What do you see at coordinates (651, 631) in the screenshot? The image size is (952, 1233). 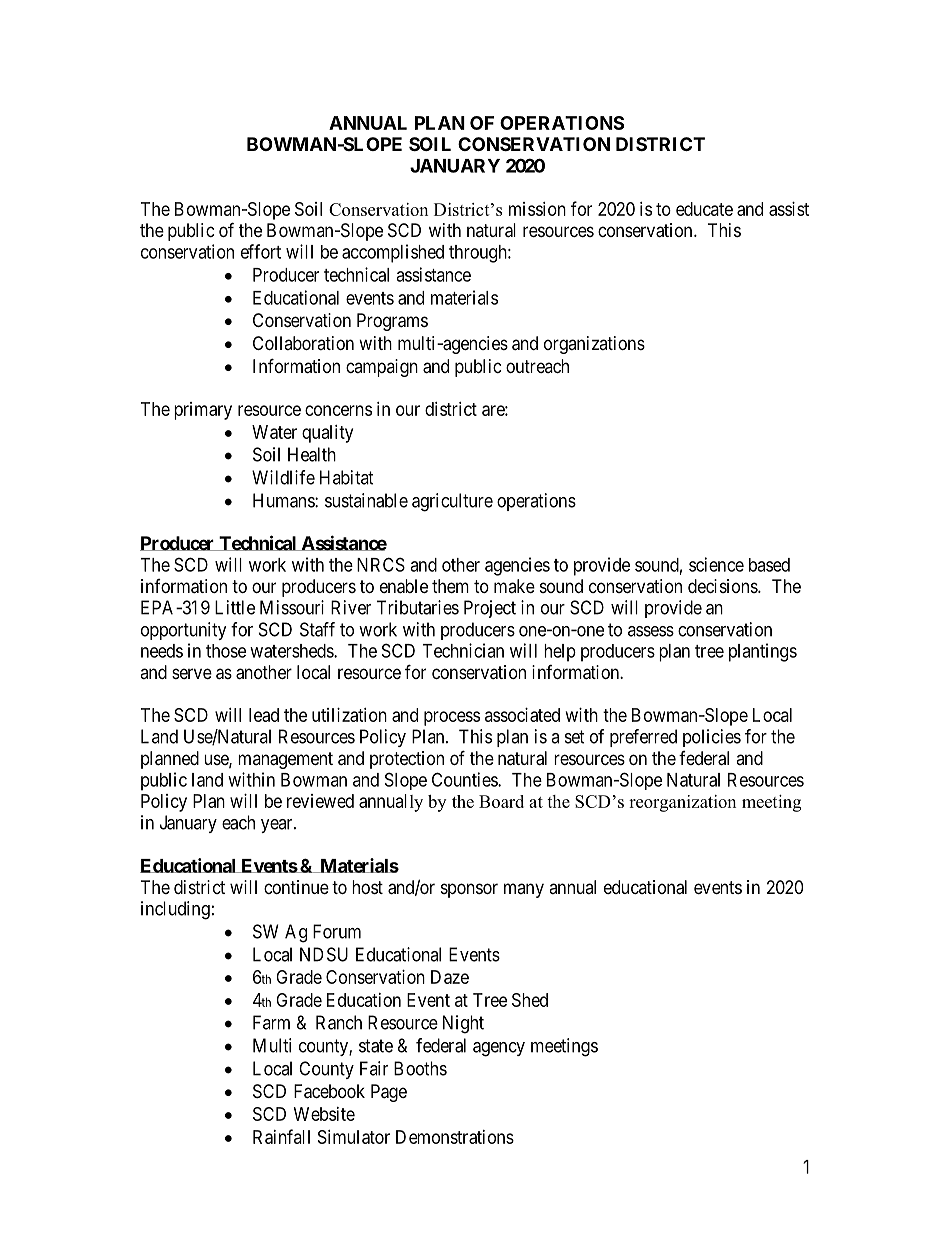 I see `assess` at bounding box center [651, 631].
